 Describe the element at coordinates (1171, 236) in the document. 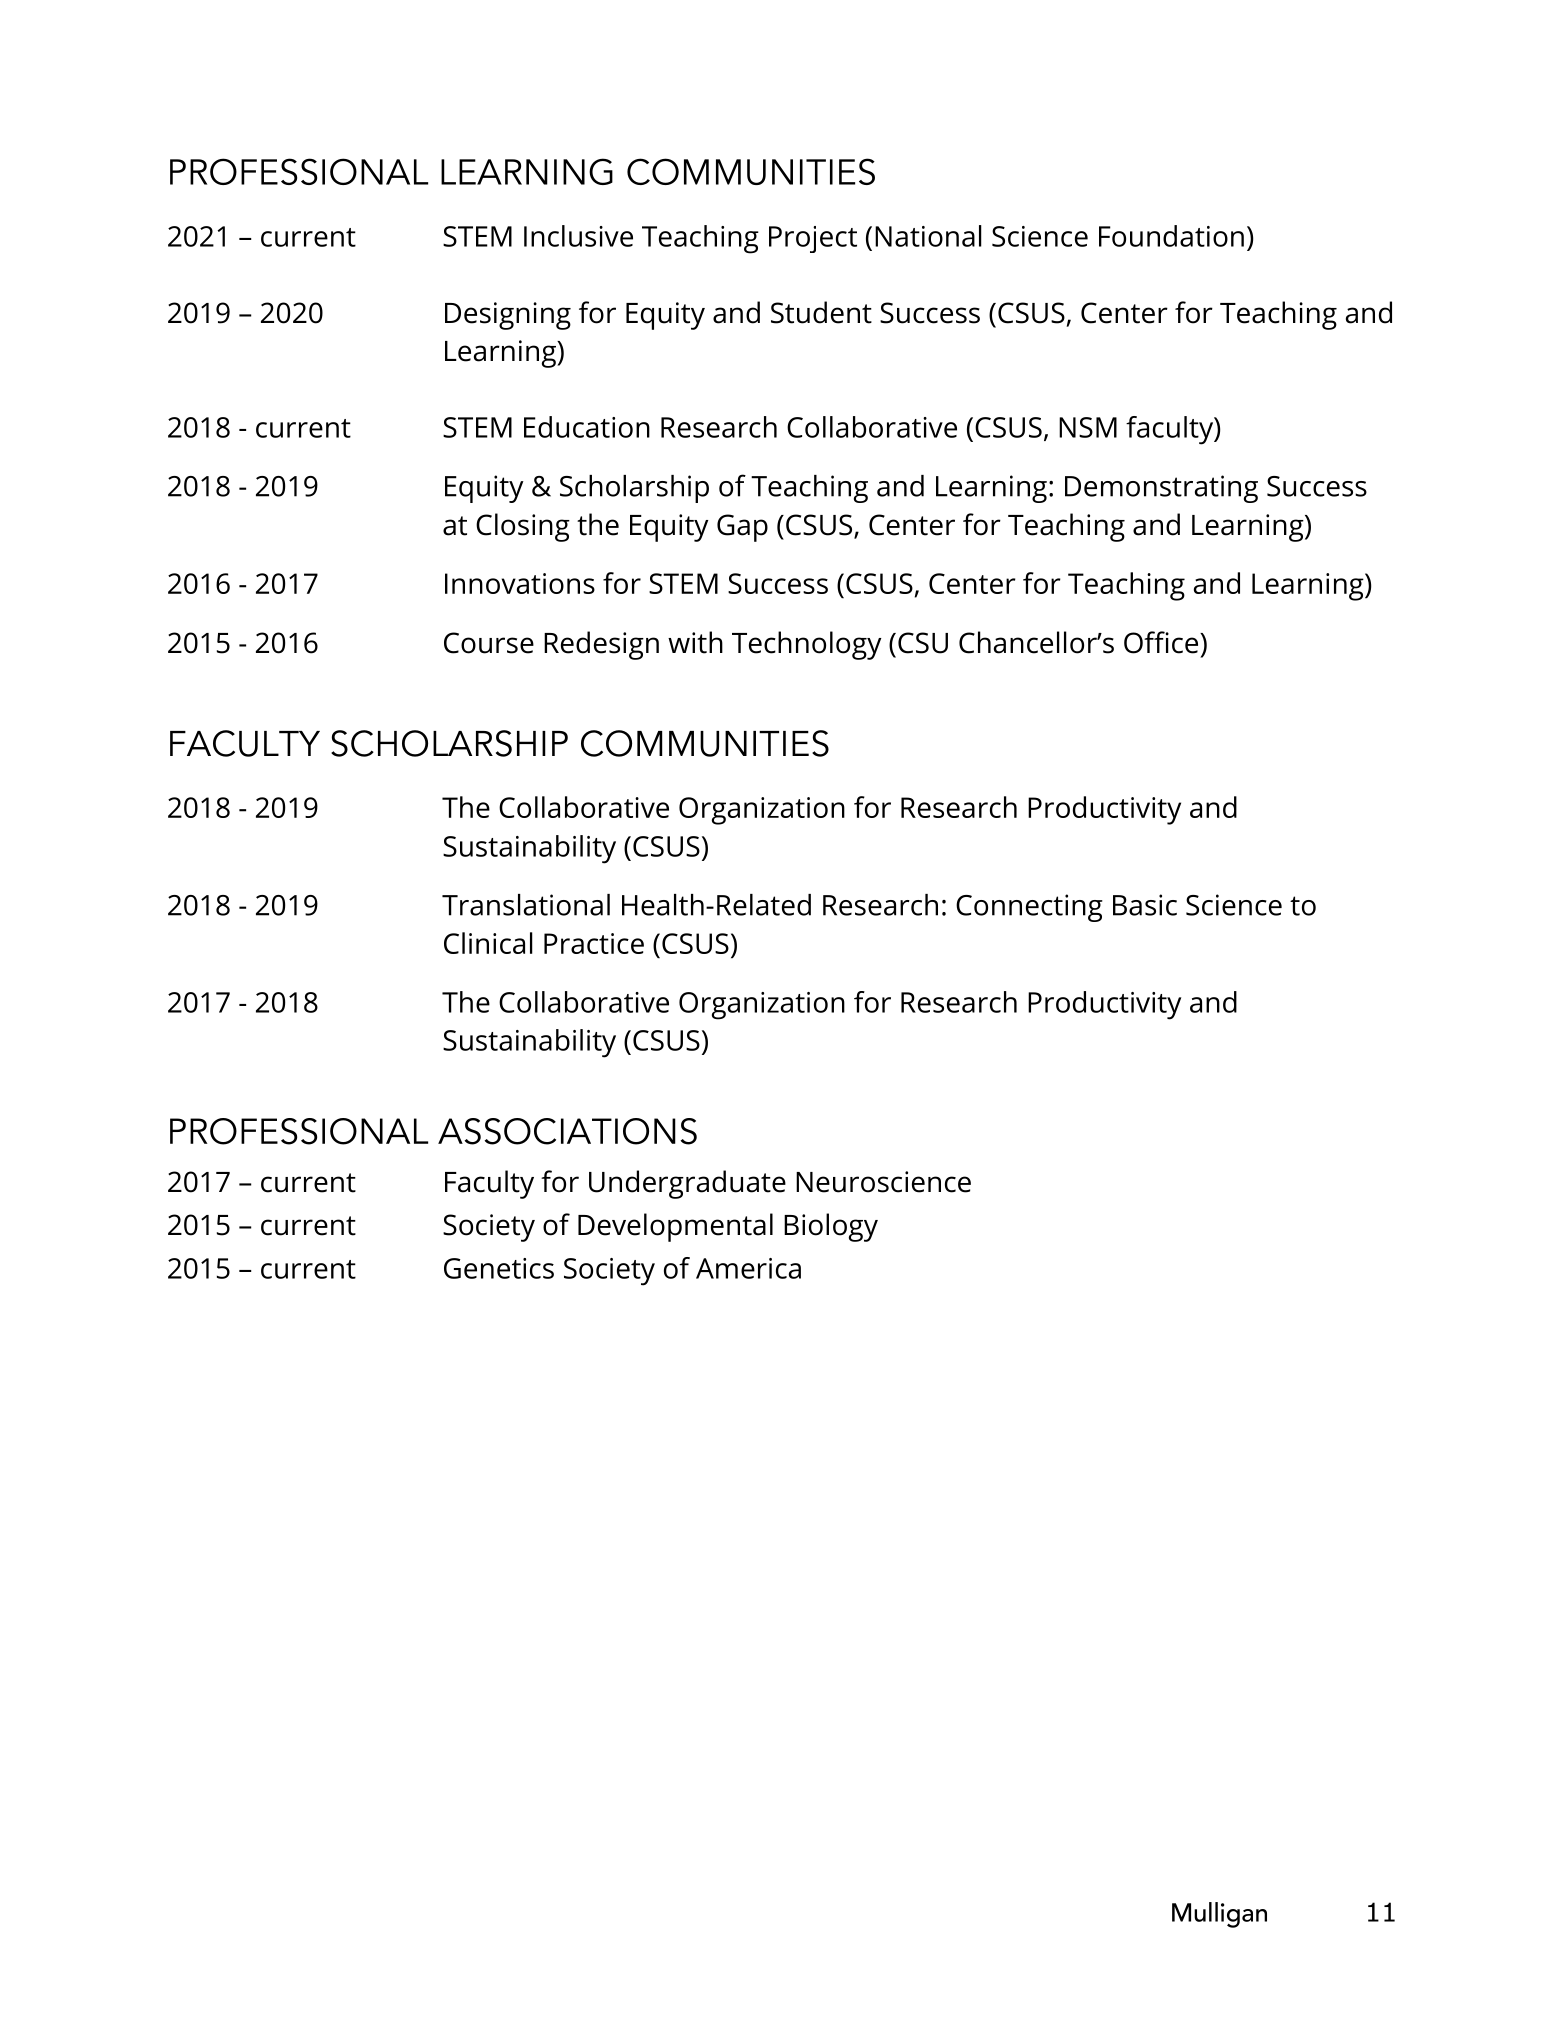

I see `Foundation` at that location.
